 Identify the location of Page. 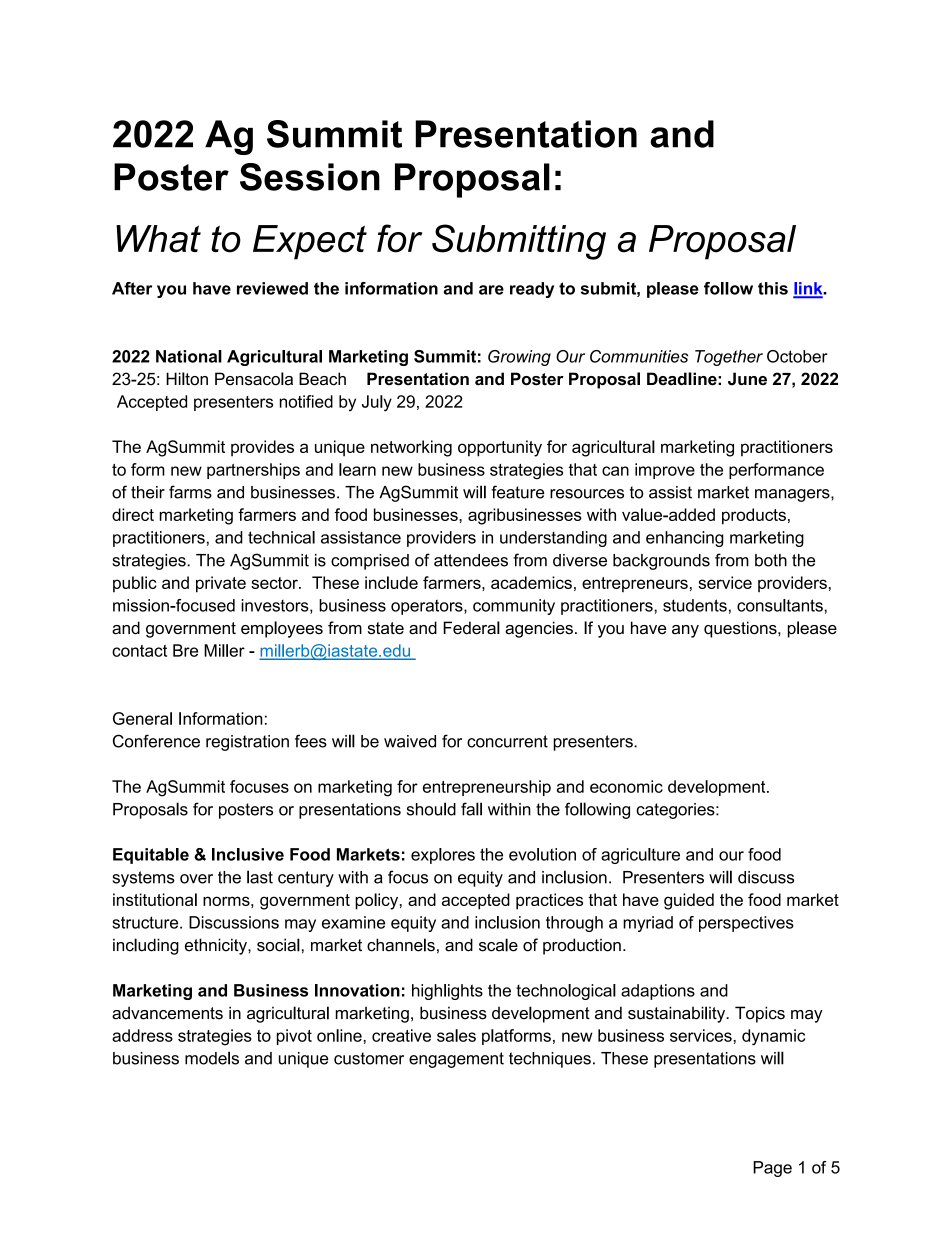
(772, 1169).
